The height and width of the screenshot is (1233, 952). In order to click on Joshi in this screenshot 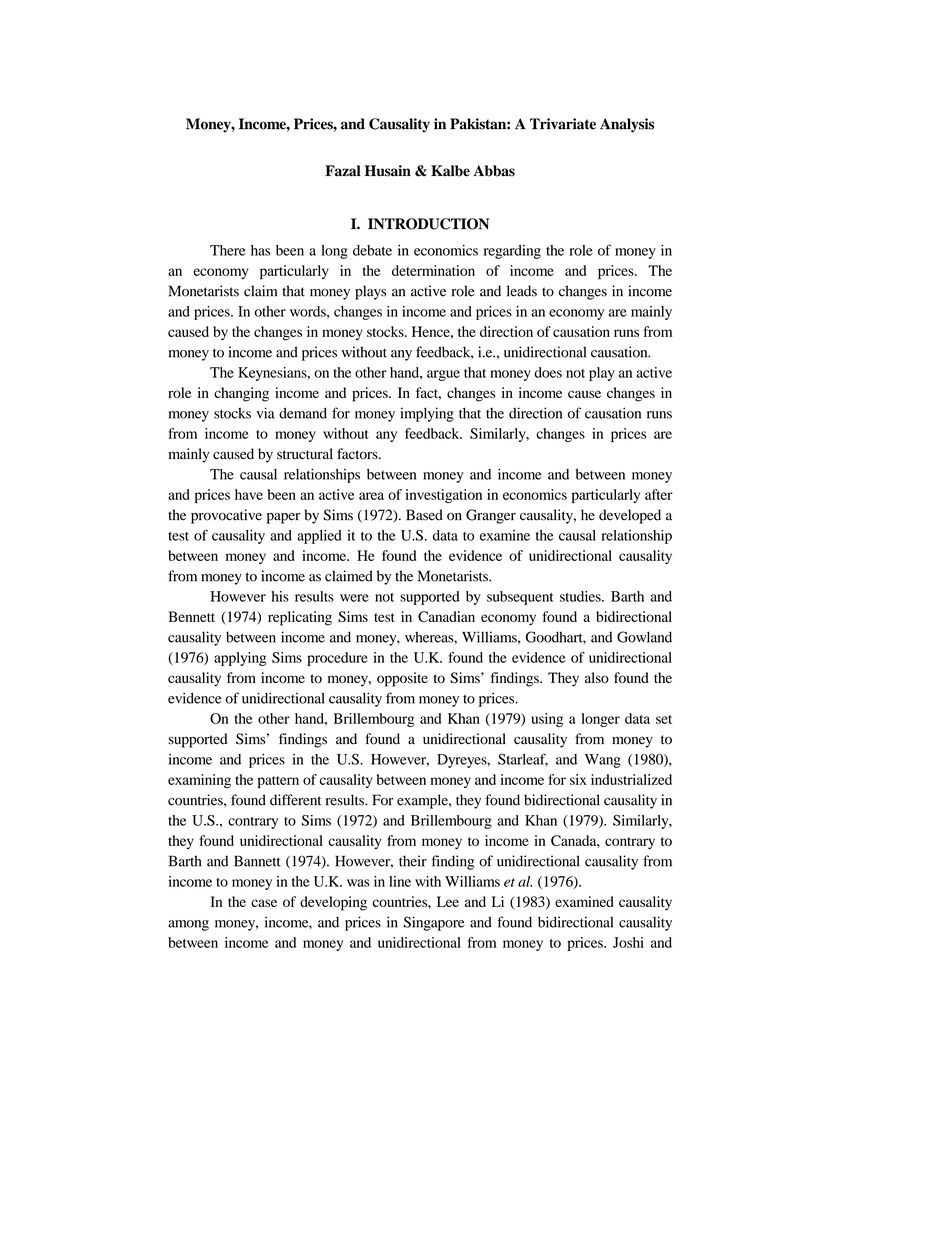, I will do `click(628, 942)`.
